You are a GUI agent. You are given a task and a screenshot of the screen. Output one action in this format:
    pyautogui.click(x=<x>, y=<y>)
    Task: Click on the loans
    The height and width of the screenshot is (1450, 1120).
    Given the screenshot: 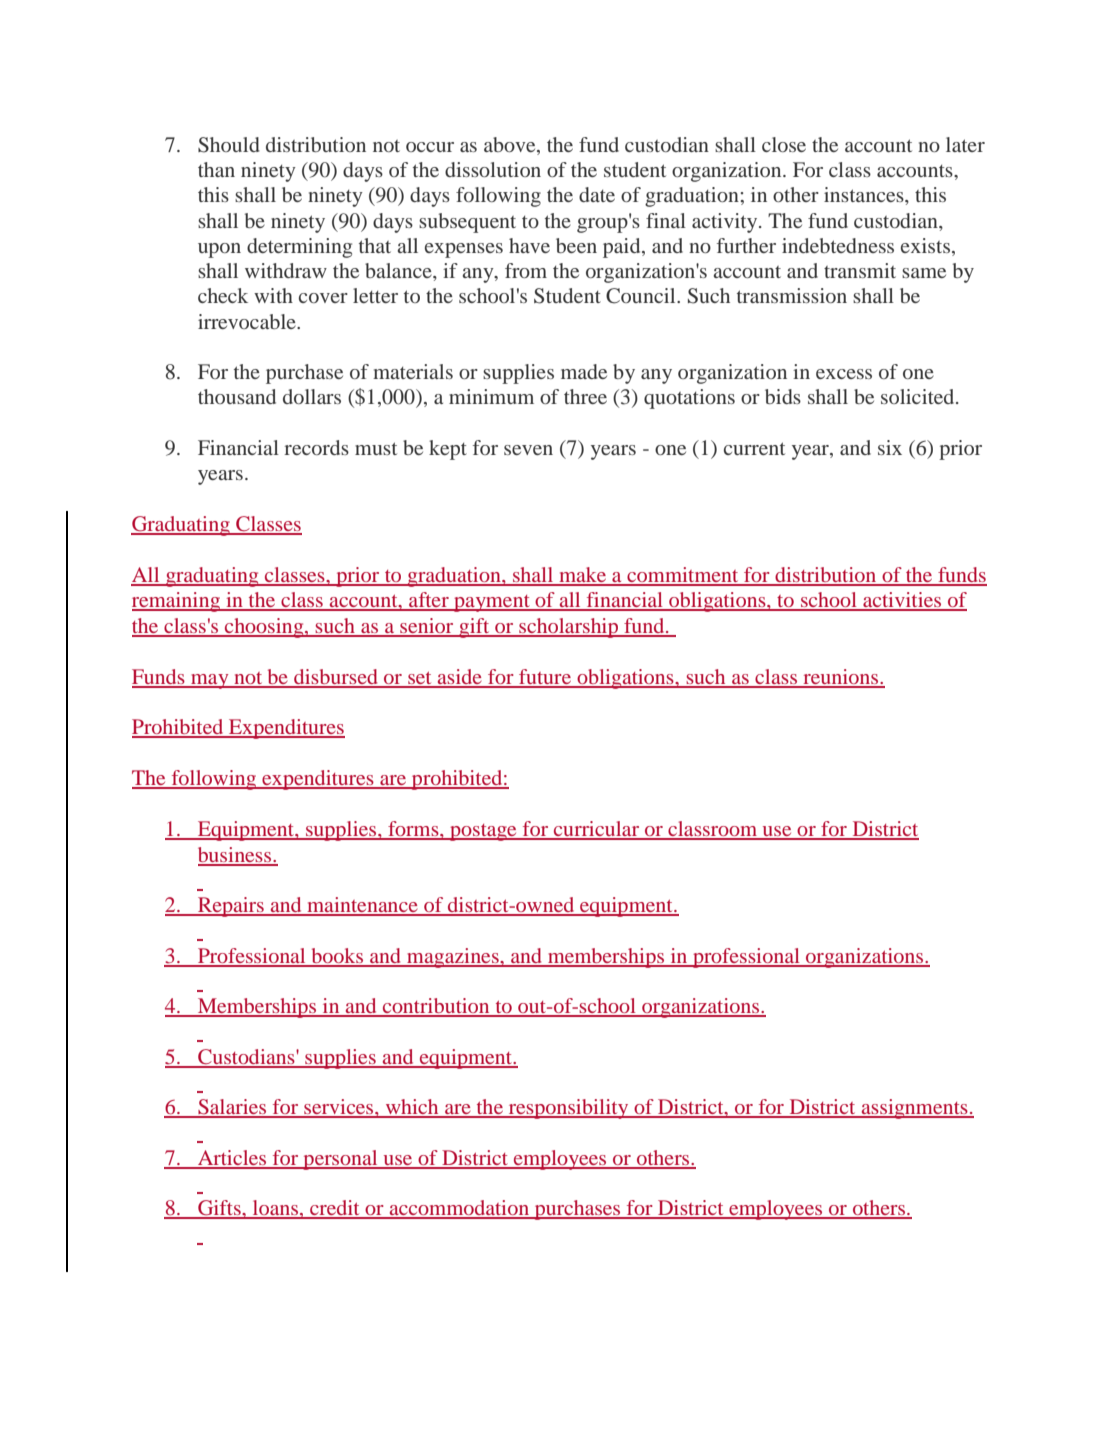 What is the action you would take?
    pyautogui.click(x=276, y=1209)
